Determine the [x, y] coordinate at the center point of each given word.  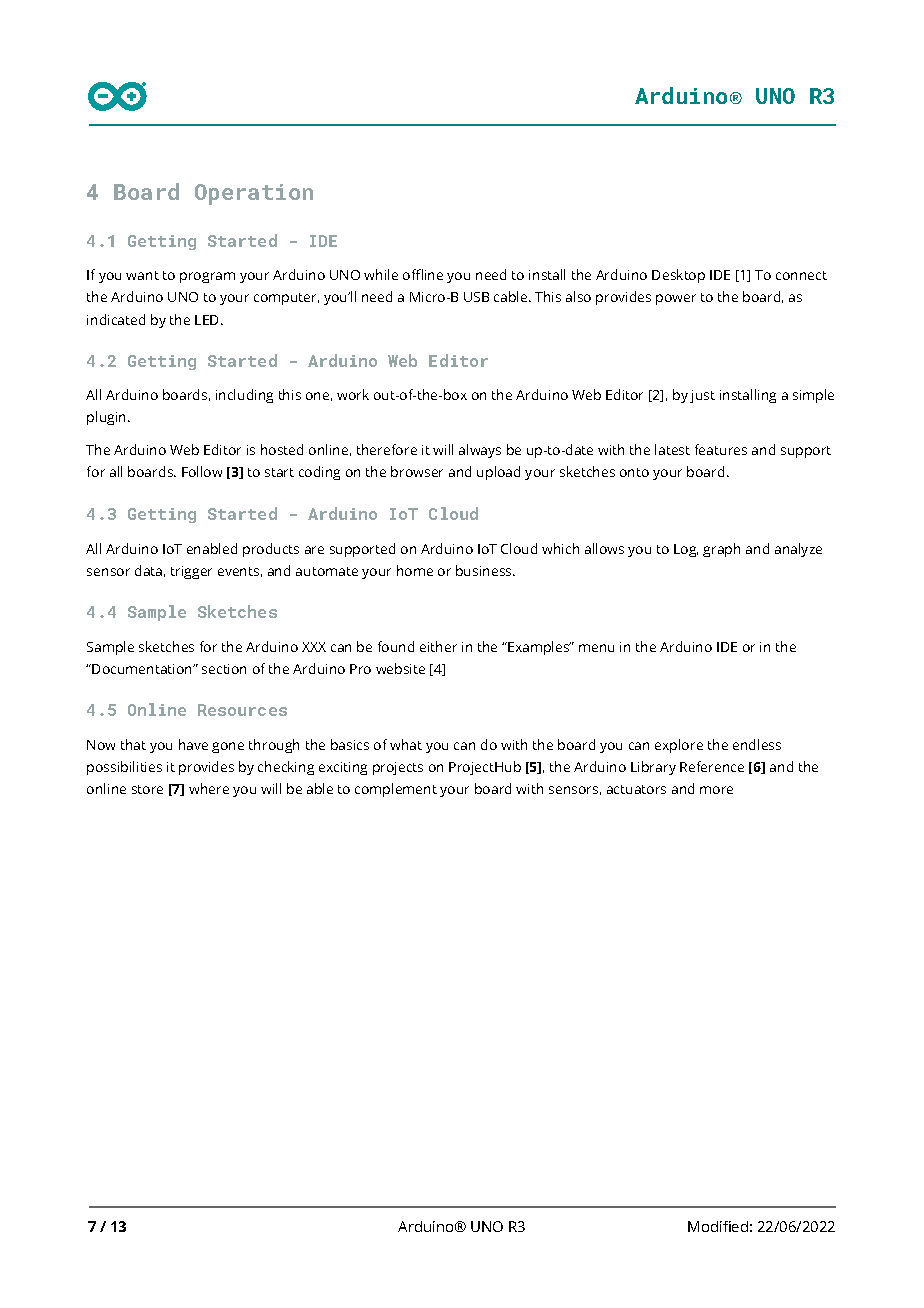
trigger [191, 572]
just [702, 396]
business [485, 570]
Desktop [678, 276]
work [353, 394]
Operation [254, 194]
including [244, 396]
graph [721, 550]
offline [423, 274]
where [209, 788]
